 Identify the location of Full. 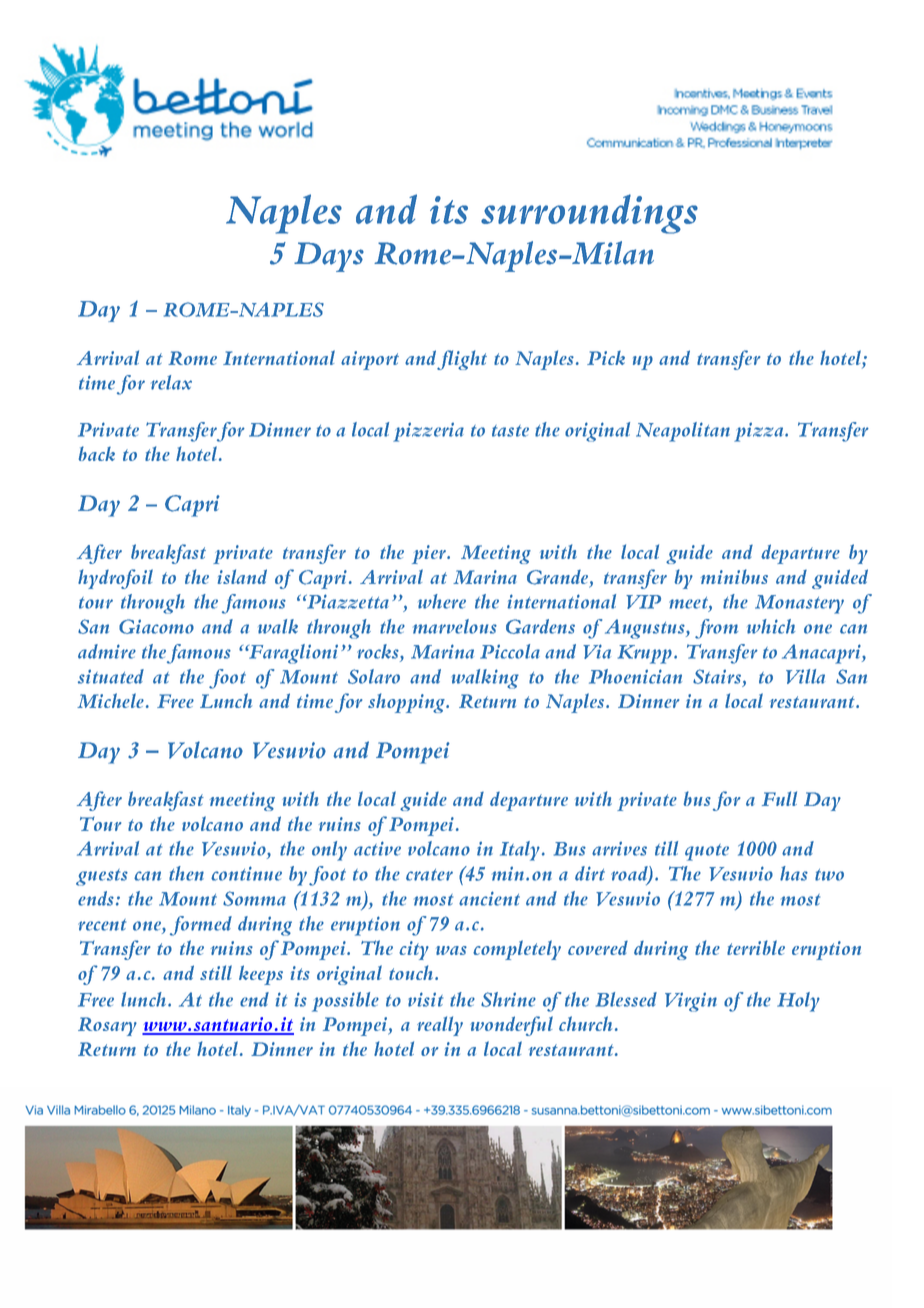
(779, 798).
